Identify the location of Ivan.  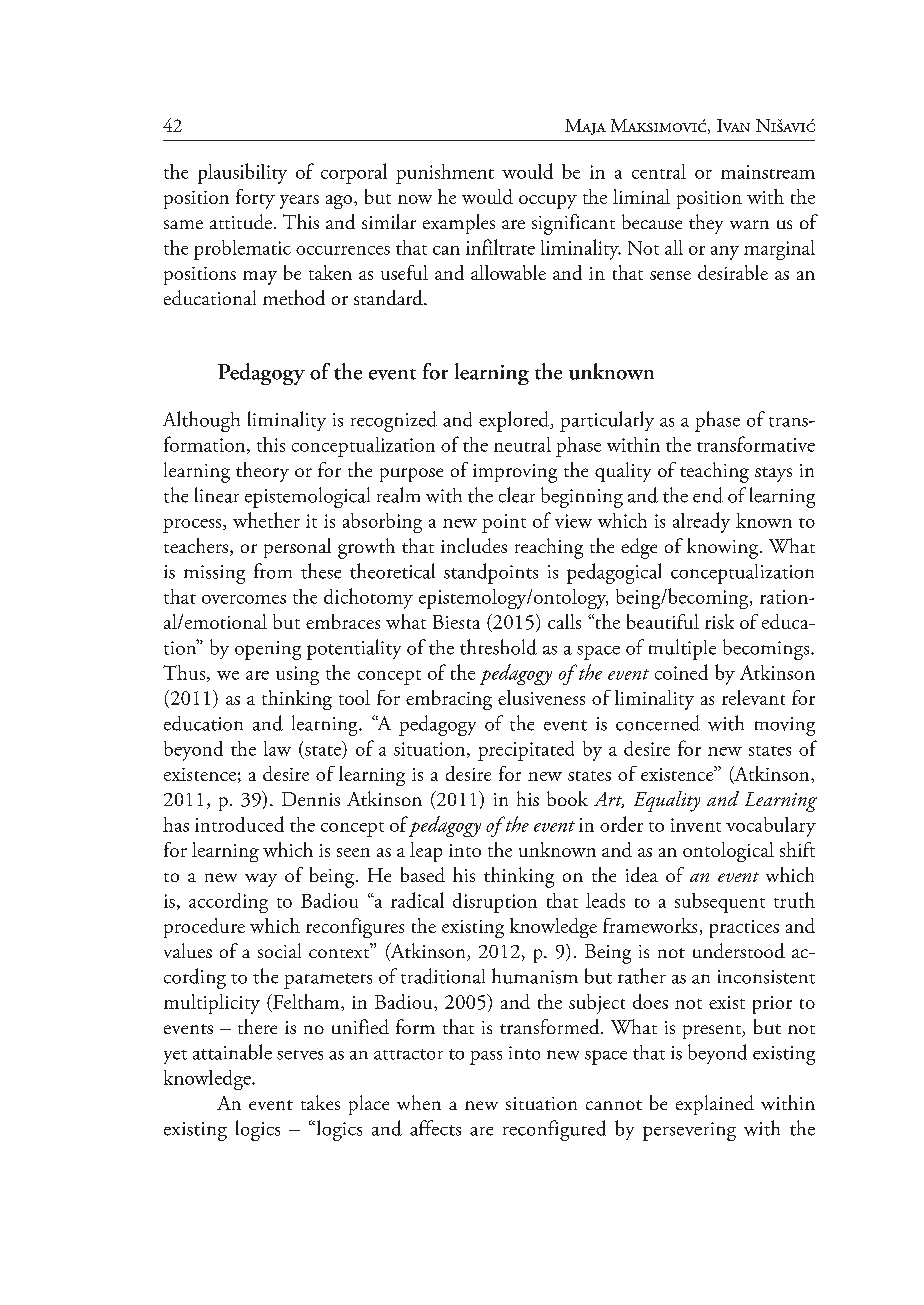
(733, 125).
